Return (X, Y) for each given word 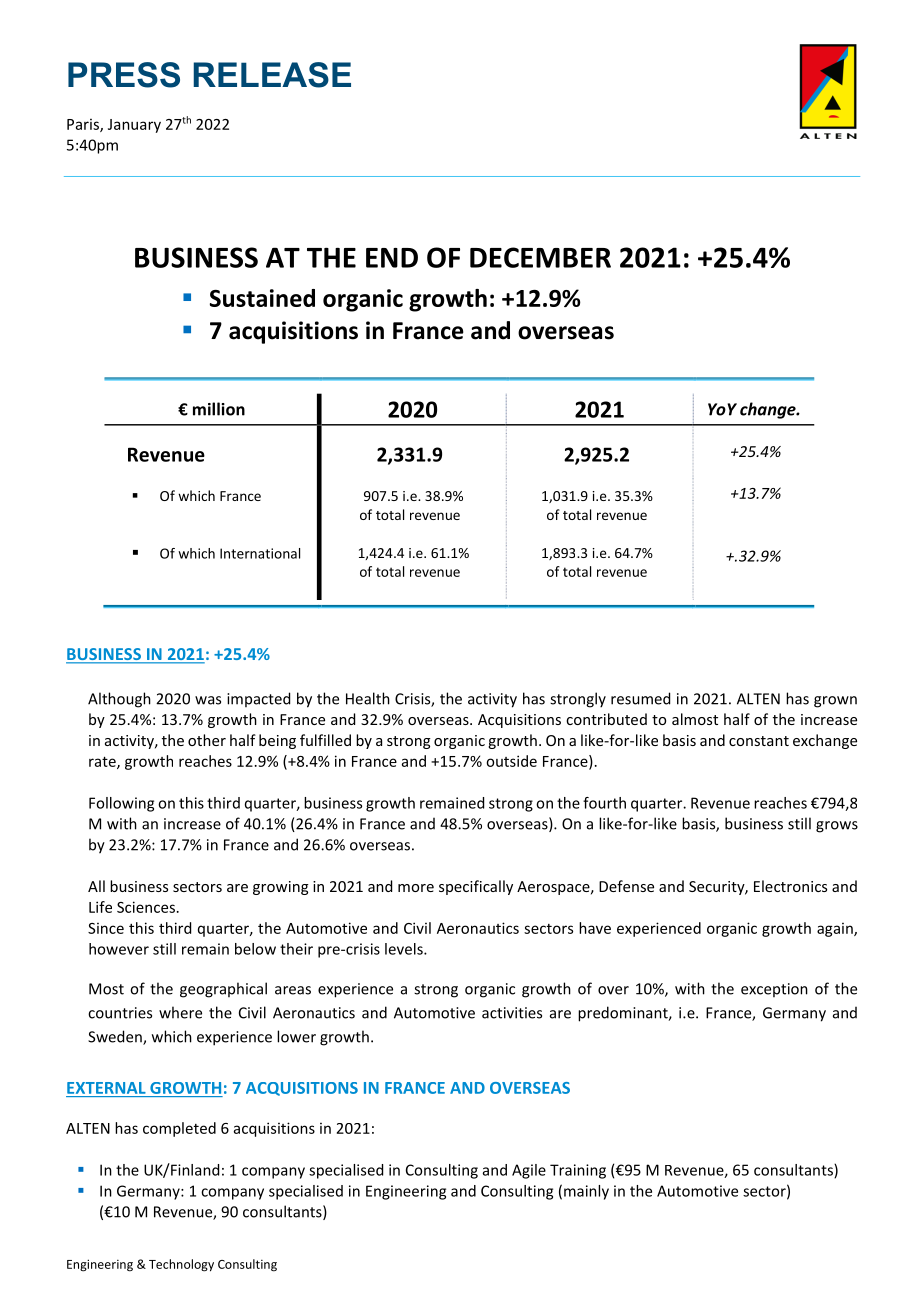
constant (759, 741)
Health (368, 698)
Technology (181, 1265)
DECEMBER (540, 257)
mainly (586, 1192)
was (208, 700)
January (134, 126)
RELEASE (272, 75)
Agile (529, 1171)
